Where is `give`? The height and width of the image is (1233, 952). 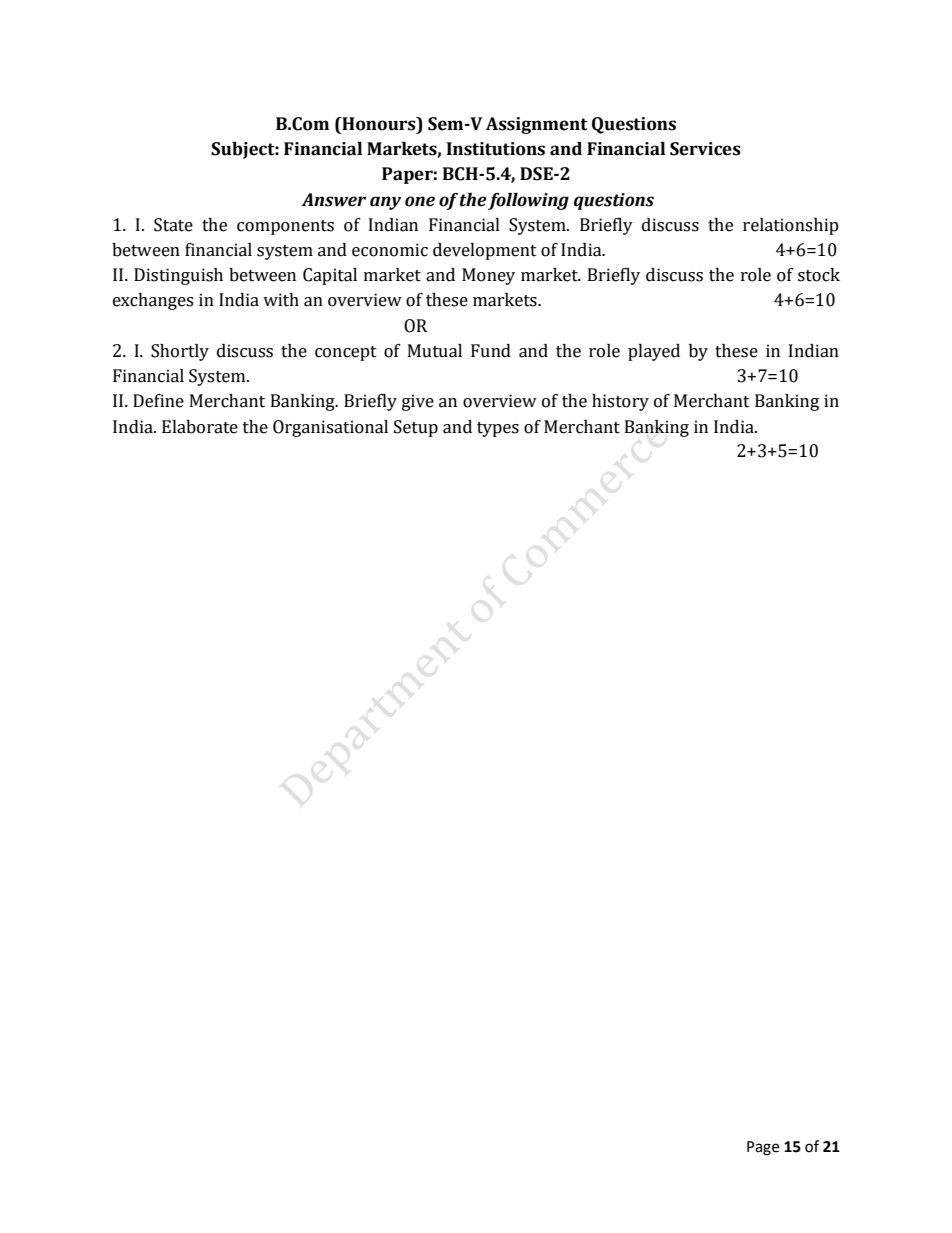
give is located at coordinates (418, 402).
